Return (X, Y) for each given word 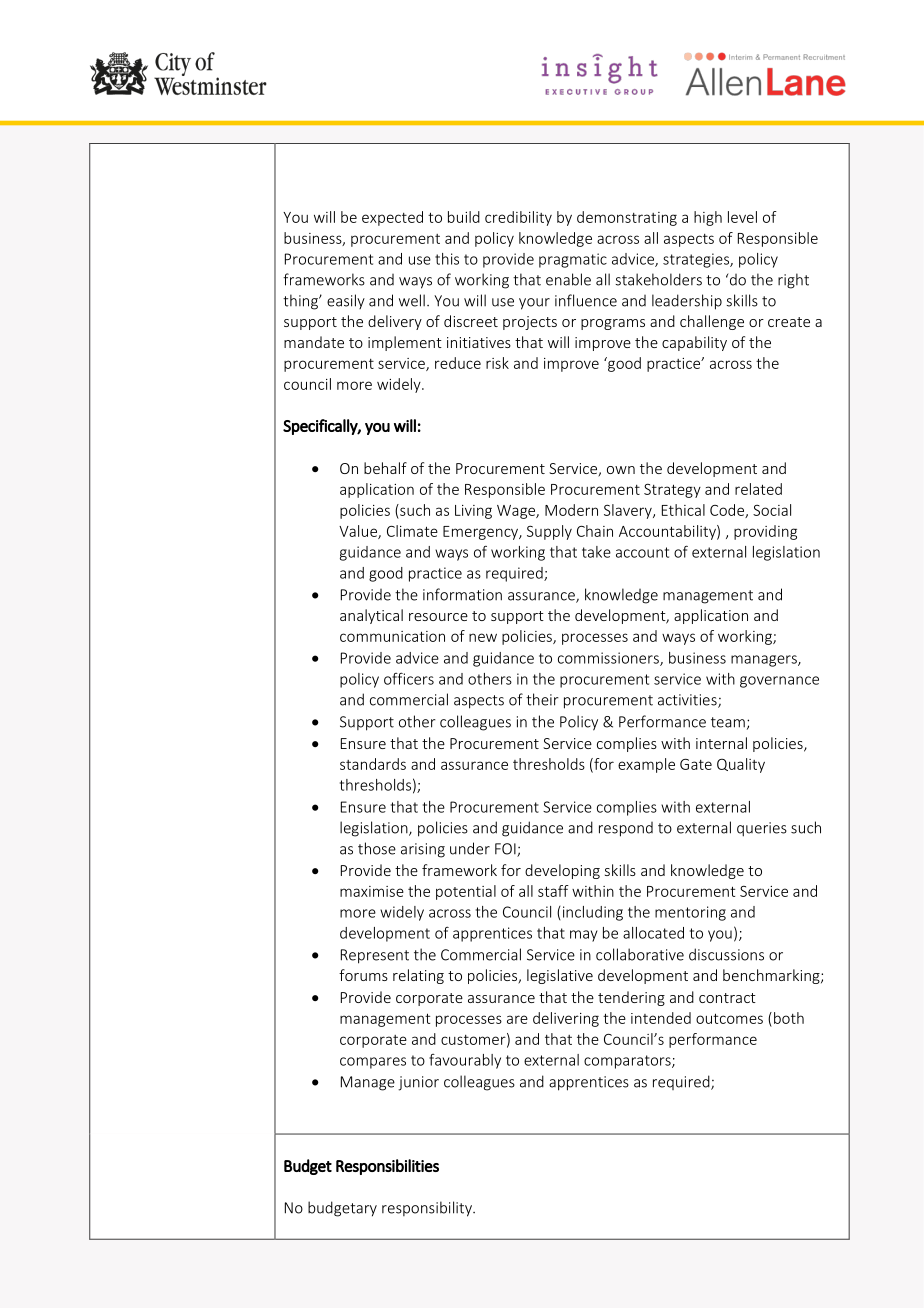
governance (779, 682)
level (742, 217)
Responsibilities (387, 1167)
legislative (560, 976)
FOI (506, 850)
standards (373, 764)
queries (762, 829)
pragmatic (573, 260)
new (483, 637)
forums (363, 975)
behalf (385, 468)
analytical (371, 616)
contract (727, 998)
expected (392, 218)
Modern (571, 510)
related (758, 489)
